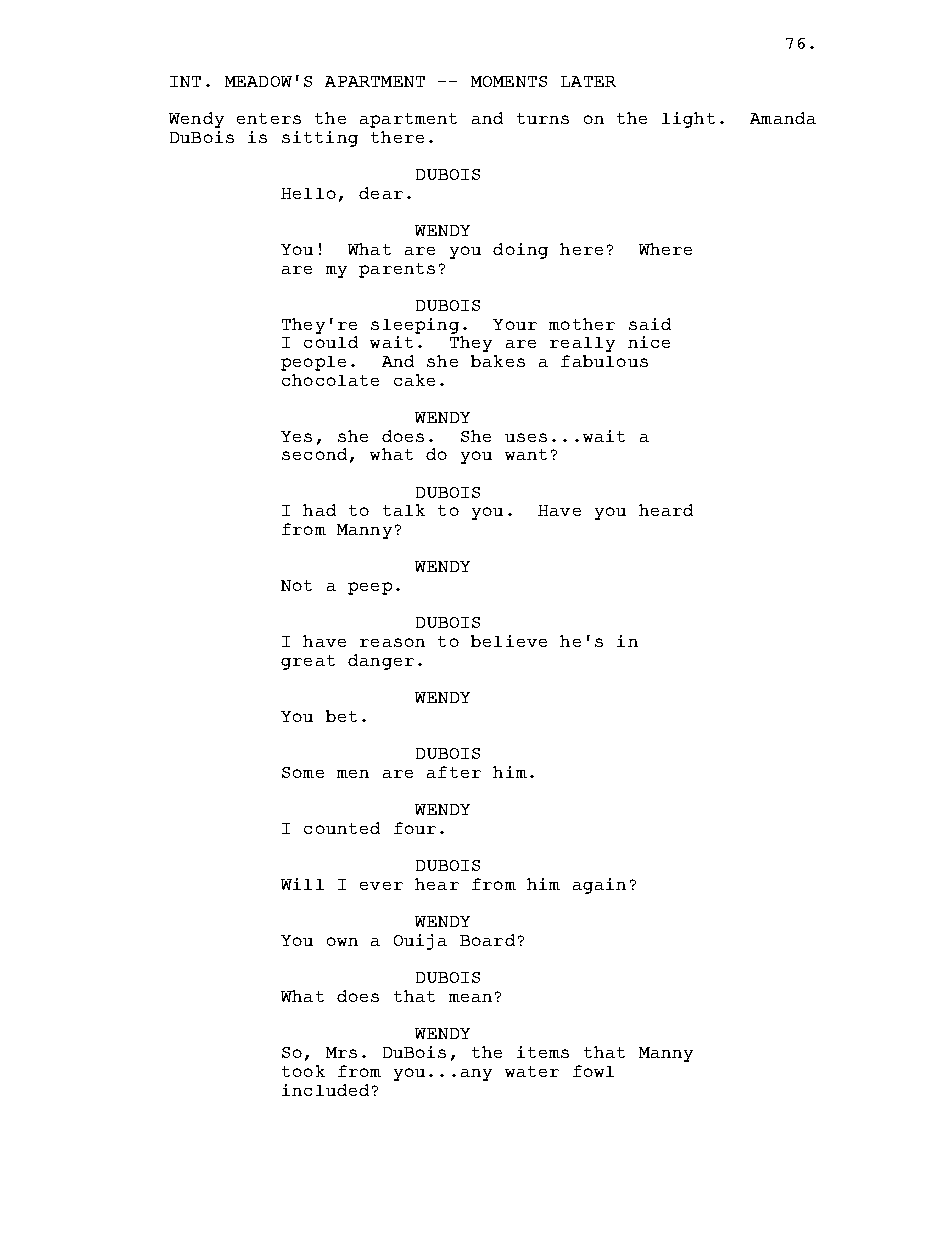 The image size is (952, 1233). I want to click on Not, so click(296, 585).
